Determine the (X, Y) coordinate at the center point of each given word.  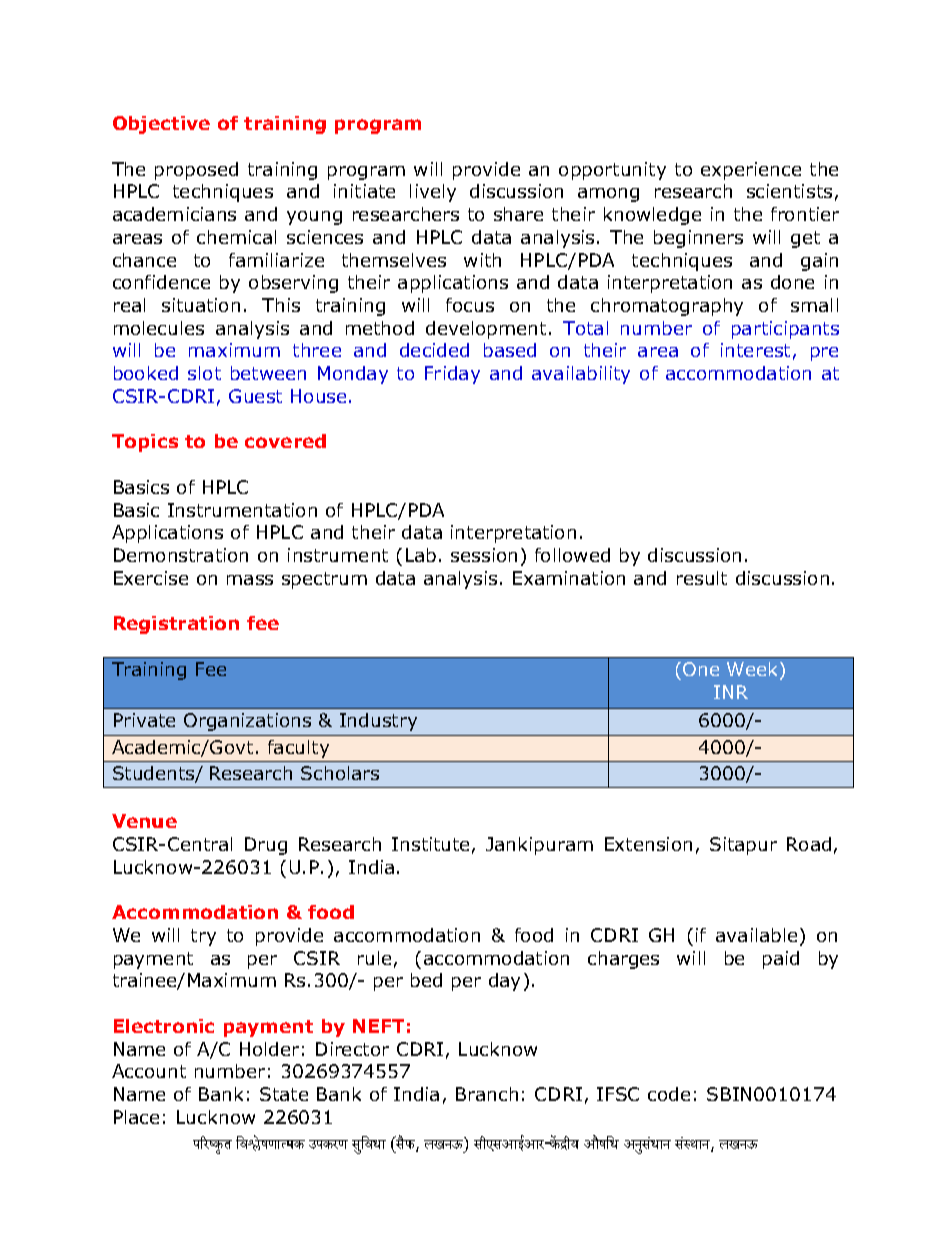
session (484, 555)
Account (149, 1071)
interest (755, 350)
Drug (266, 846)
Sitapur (743, 846)
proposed (196, 171)
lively (433, 193)
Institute (430, 844)
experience (751, 171)
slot (204, 373)
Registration (176, 625)
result (702, 578)
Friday (452, 375)
